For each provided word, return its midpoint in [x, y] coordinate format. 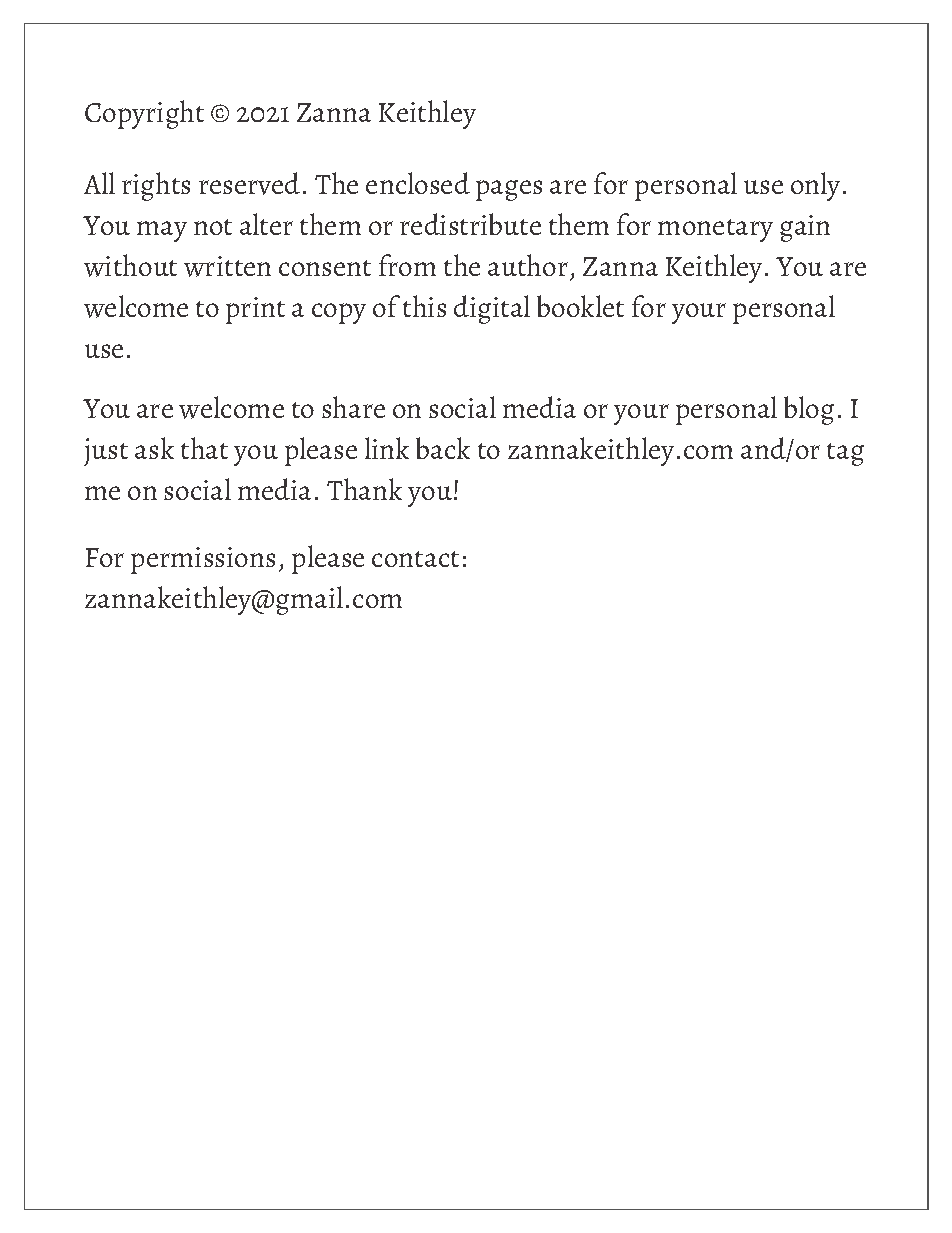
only [815, 186]
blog [809, 410]
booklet [580, 306]
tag [845, 454]
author [528, 265]
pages [509, 190]
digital [492, 309]
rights [156, 186]
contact [415, 559]
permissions [203, 560]
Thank [364, 489]
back [443, 448]
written [227, 266]
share [353, 407]
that [204, 448]
